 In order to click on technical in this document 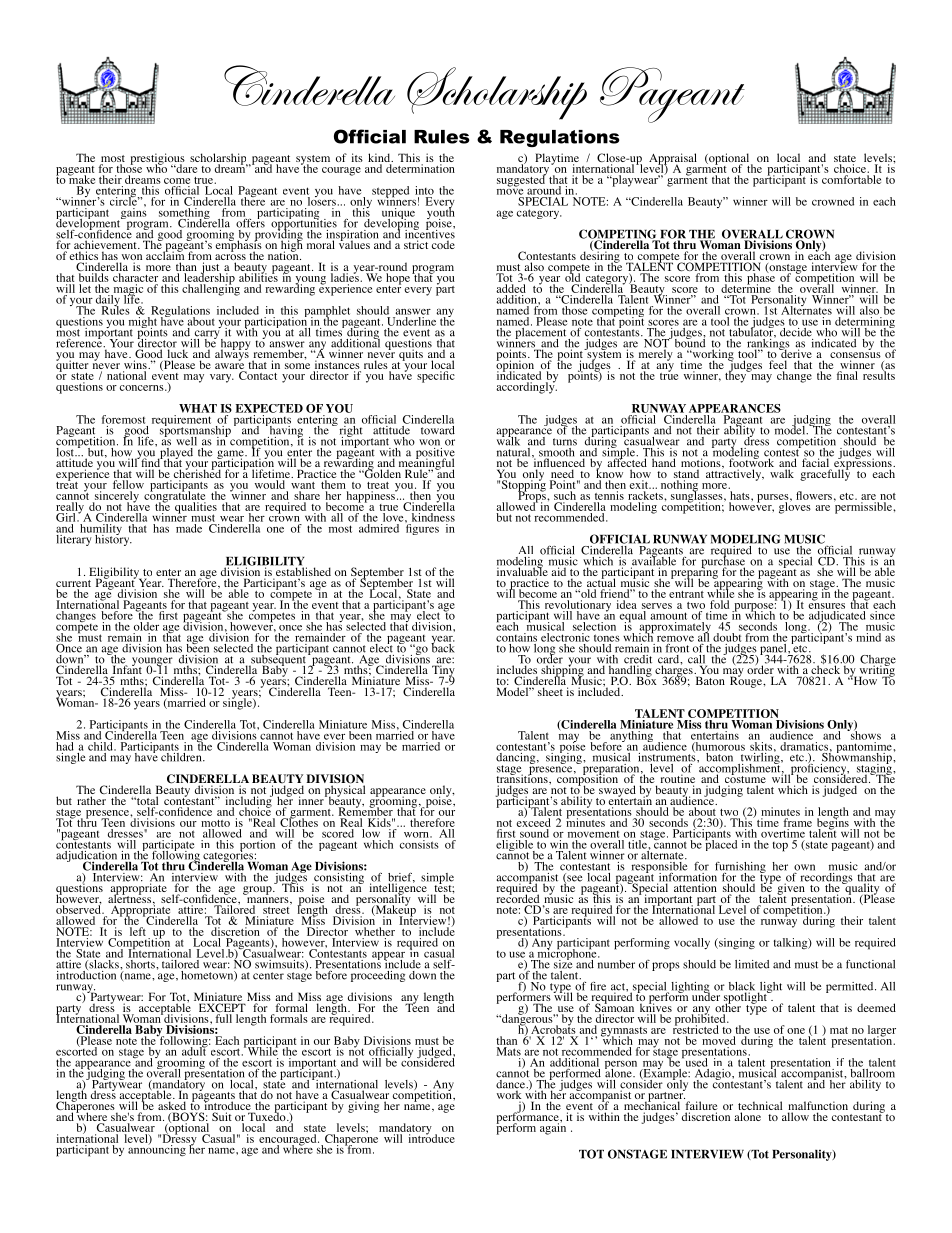, I will do `click(760, 1107)`.
